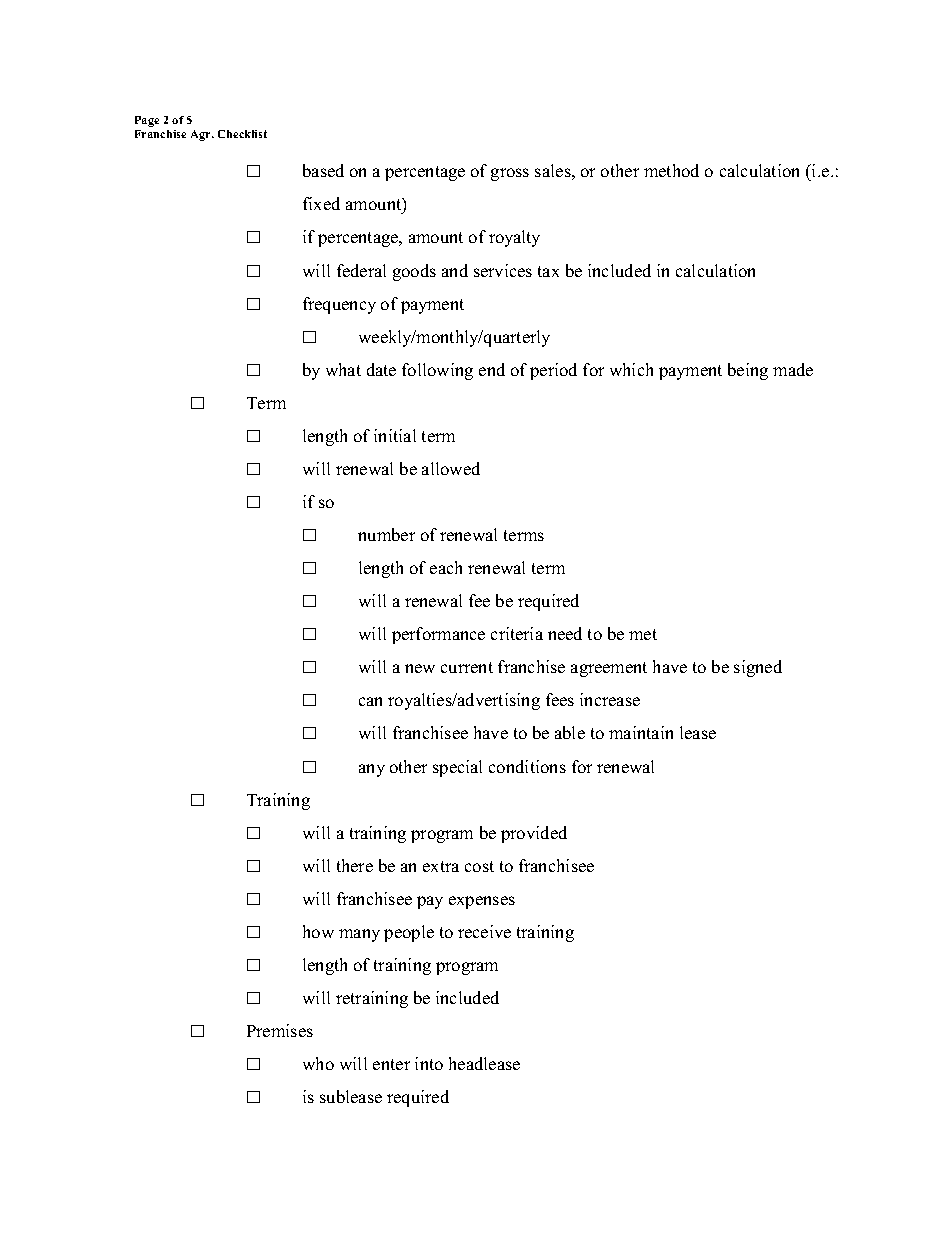 The height and width of the screenshot is (1233, 952). Describe the element at coordinates (510, 174) in the screenshot. I see `gross` at that location.
